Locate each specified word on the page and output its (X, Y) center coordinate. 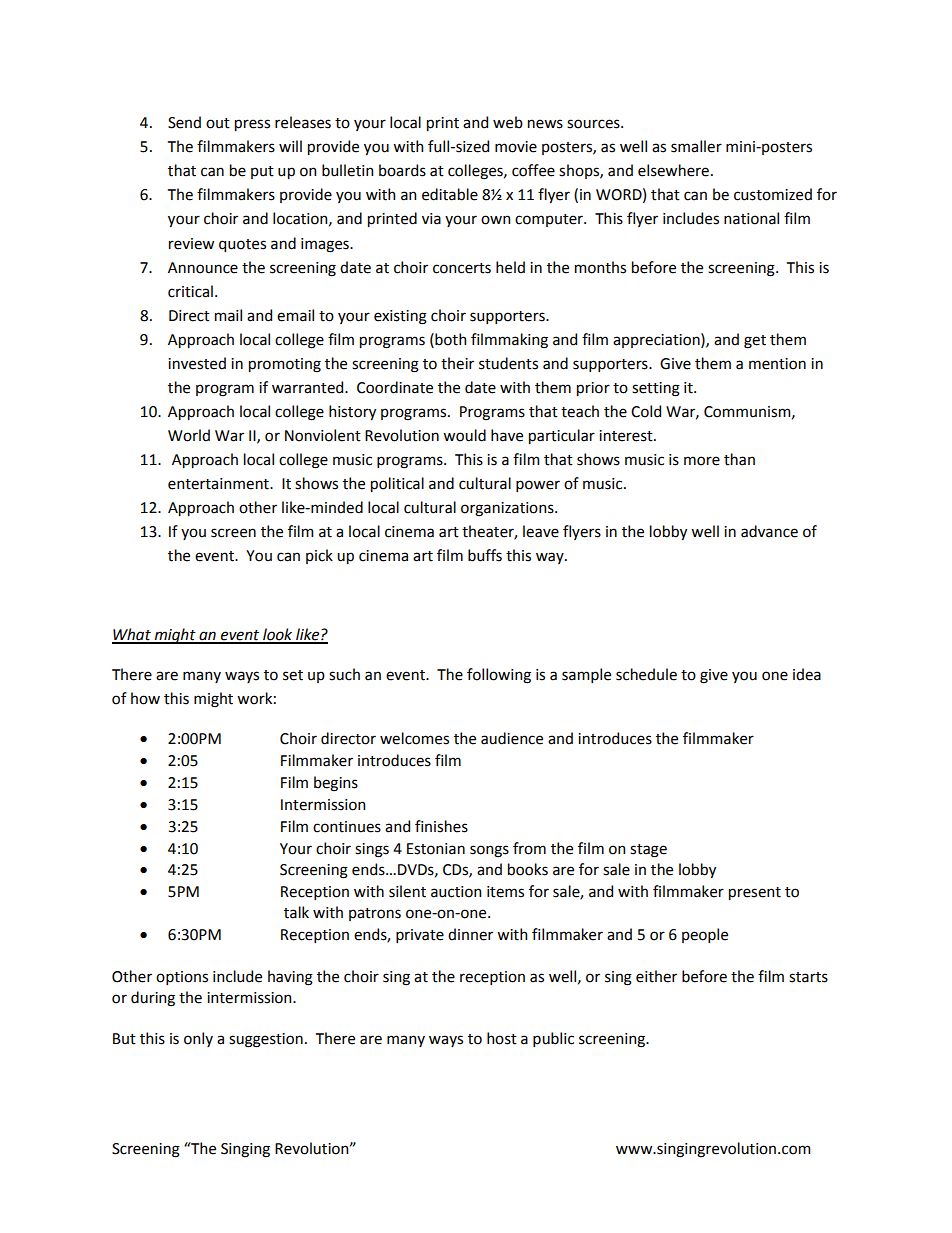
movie (516, 147)
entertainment (219, 484)
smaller (696, 146)
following (499, 676)
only (198, 1039)
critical (190, 291)
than (739, 459)
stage (648, 851)
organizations (508, 509)
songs (489, 851)
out (218, 123)
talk (296, 912)
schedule (646, 674)
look (278, 635)
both (449, 339)
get (755, 342)
